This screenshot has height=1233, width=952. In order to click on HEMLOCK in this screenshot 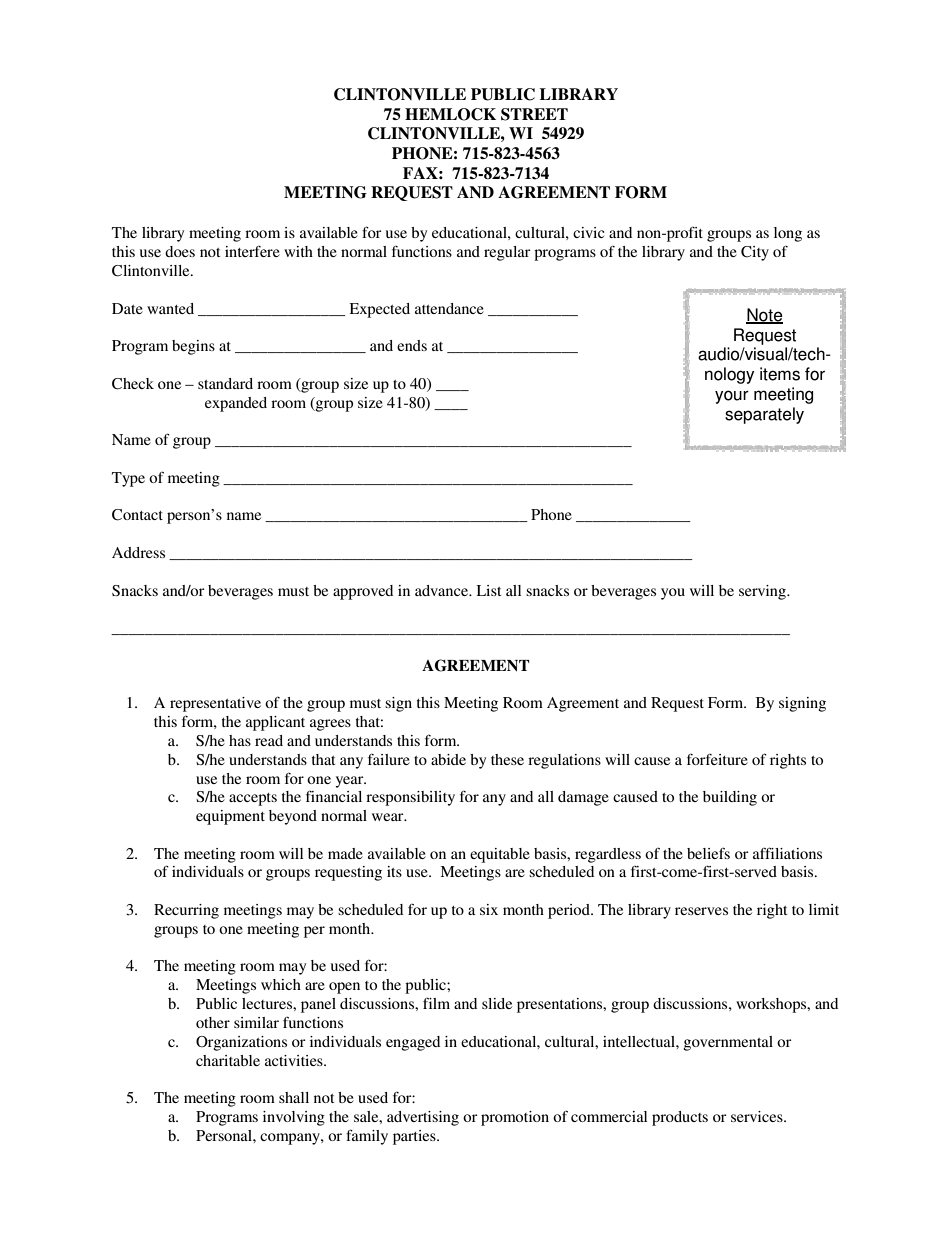, I will do `click(450, 114)`.
